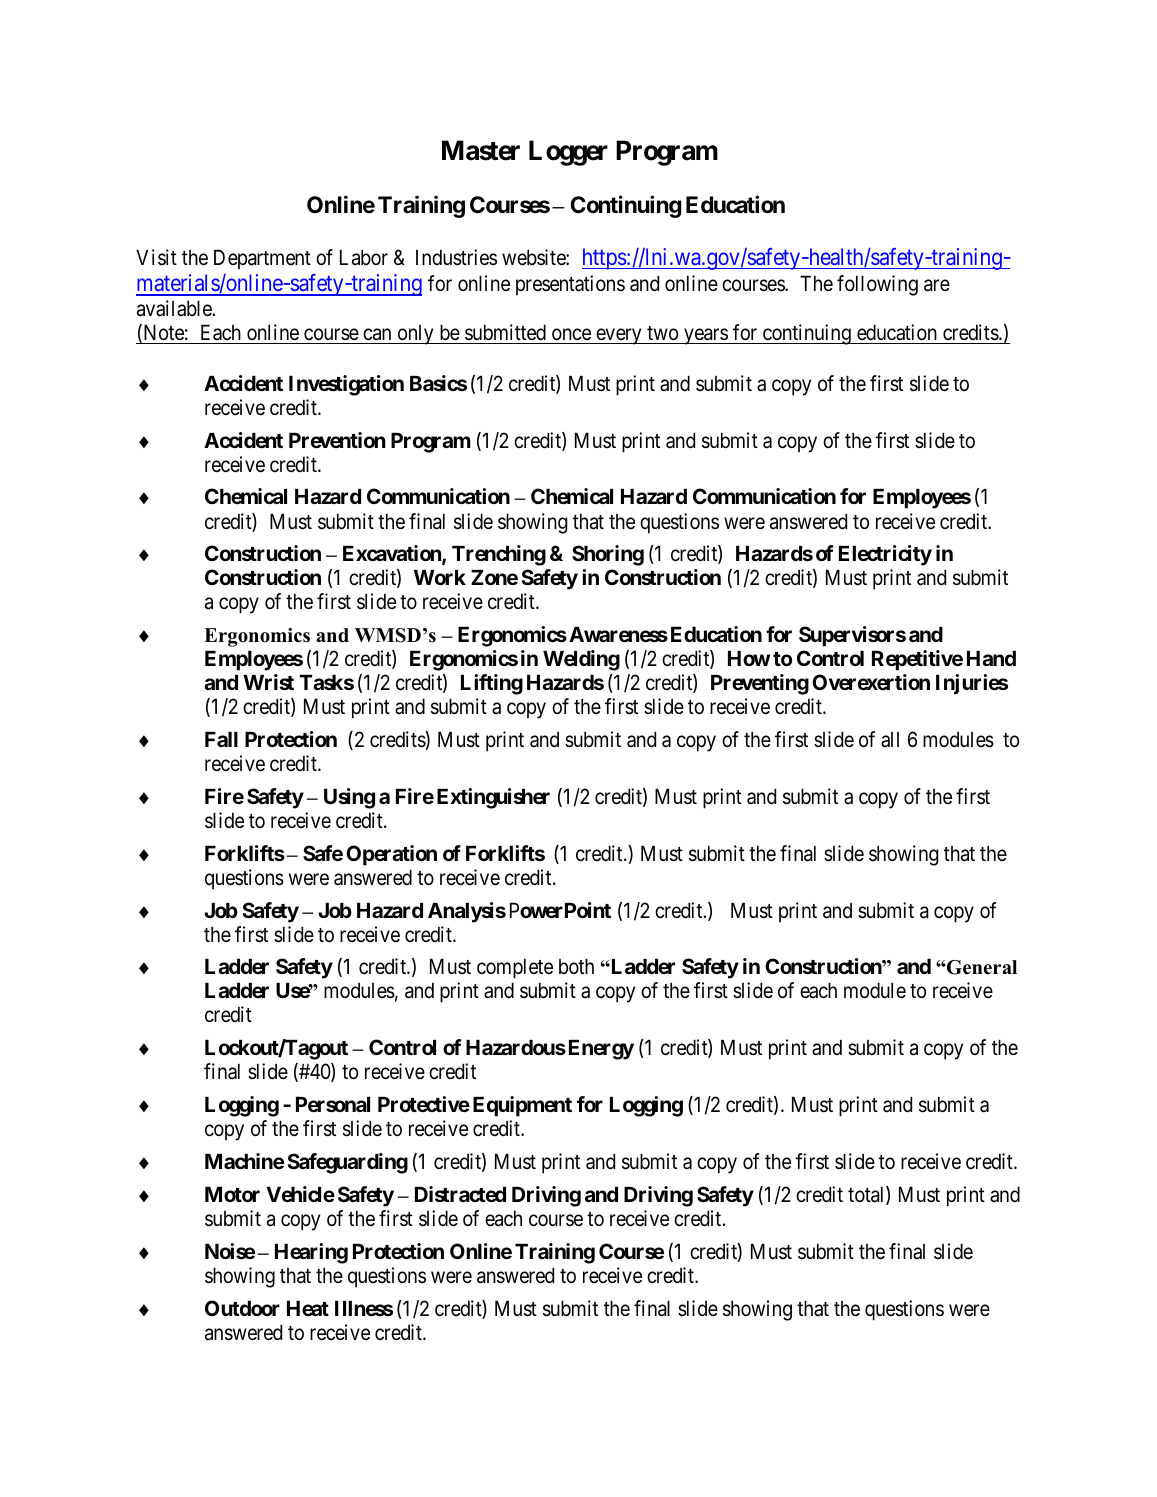 This screenshot has width=1157, height=1497. Describe the element at coordinates (568, 153) in the screenshot. I see `Logger` at that location.
